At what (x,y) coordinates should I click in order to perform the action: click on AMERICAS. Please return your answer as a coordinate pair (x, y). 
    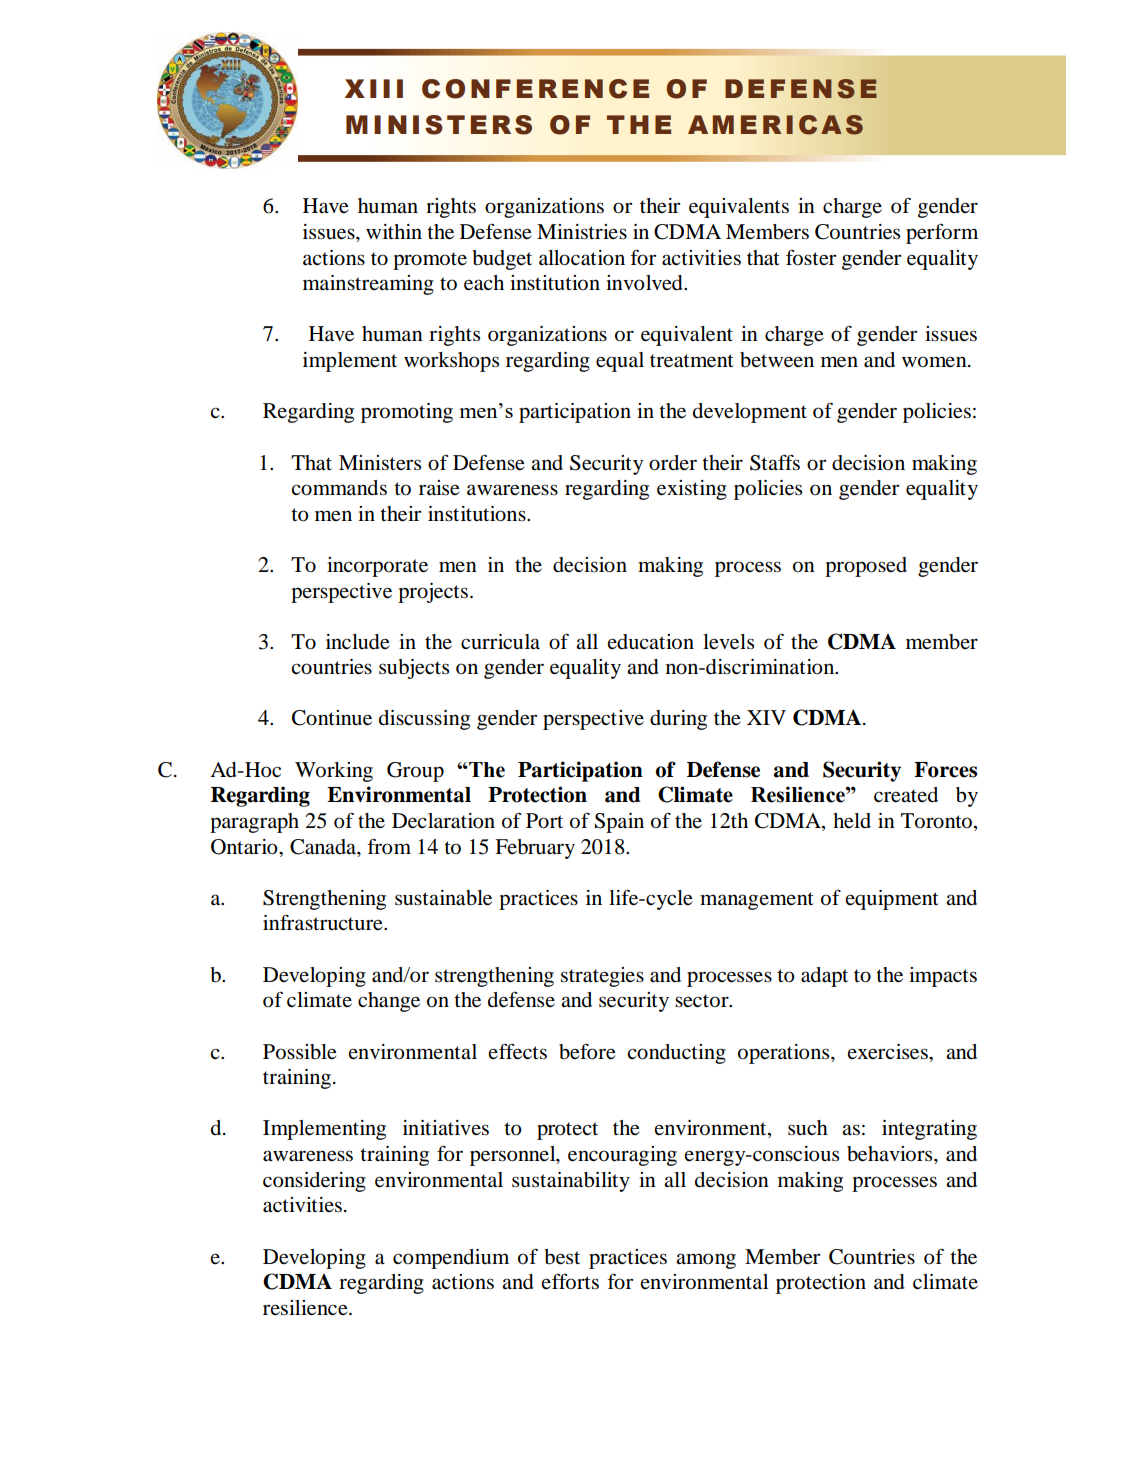
    Looking at the image, I should click on (775, 125).
